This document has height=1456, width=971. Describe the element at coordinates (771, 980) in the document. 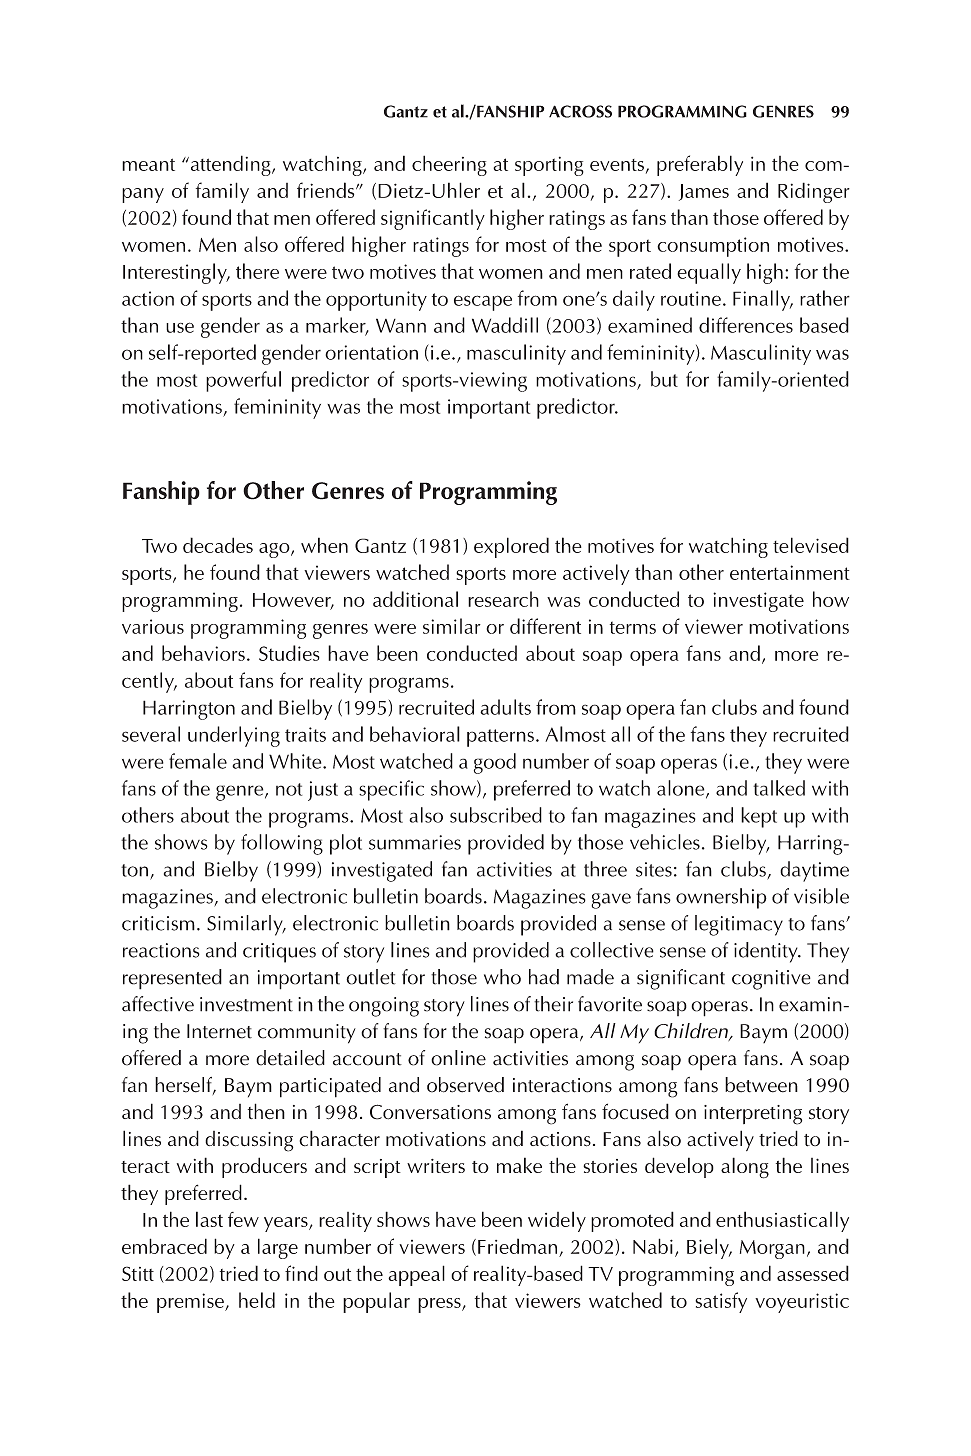

I see `cognitive` at that location.
